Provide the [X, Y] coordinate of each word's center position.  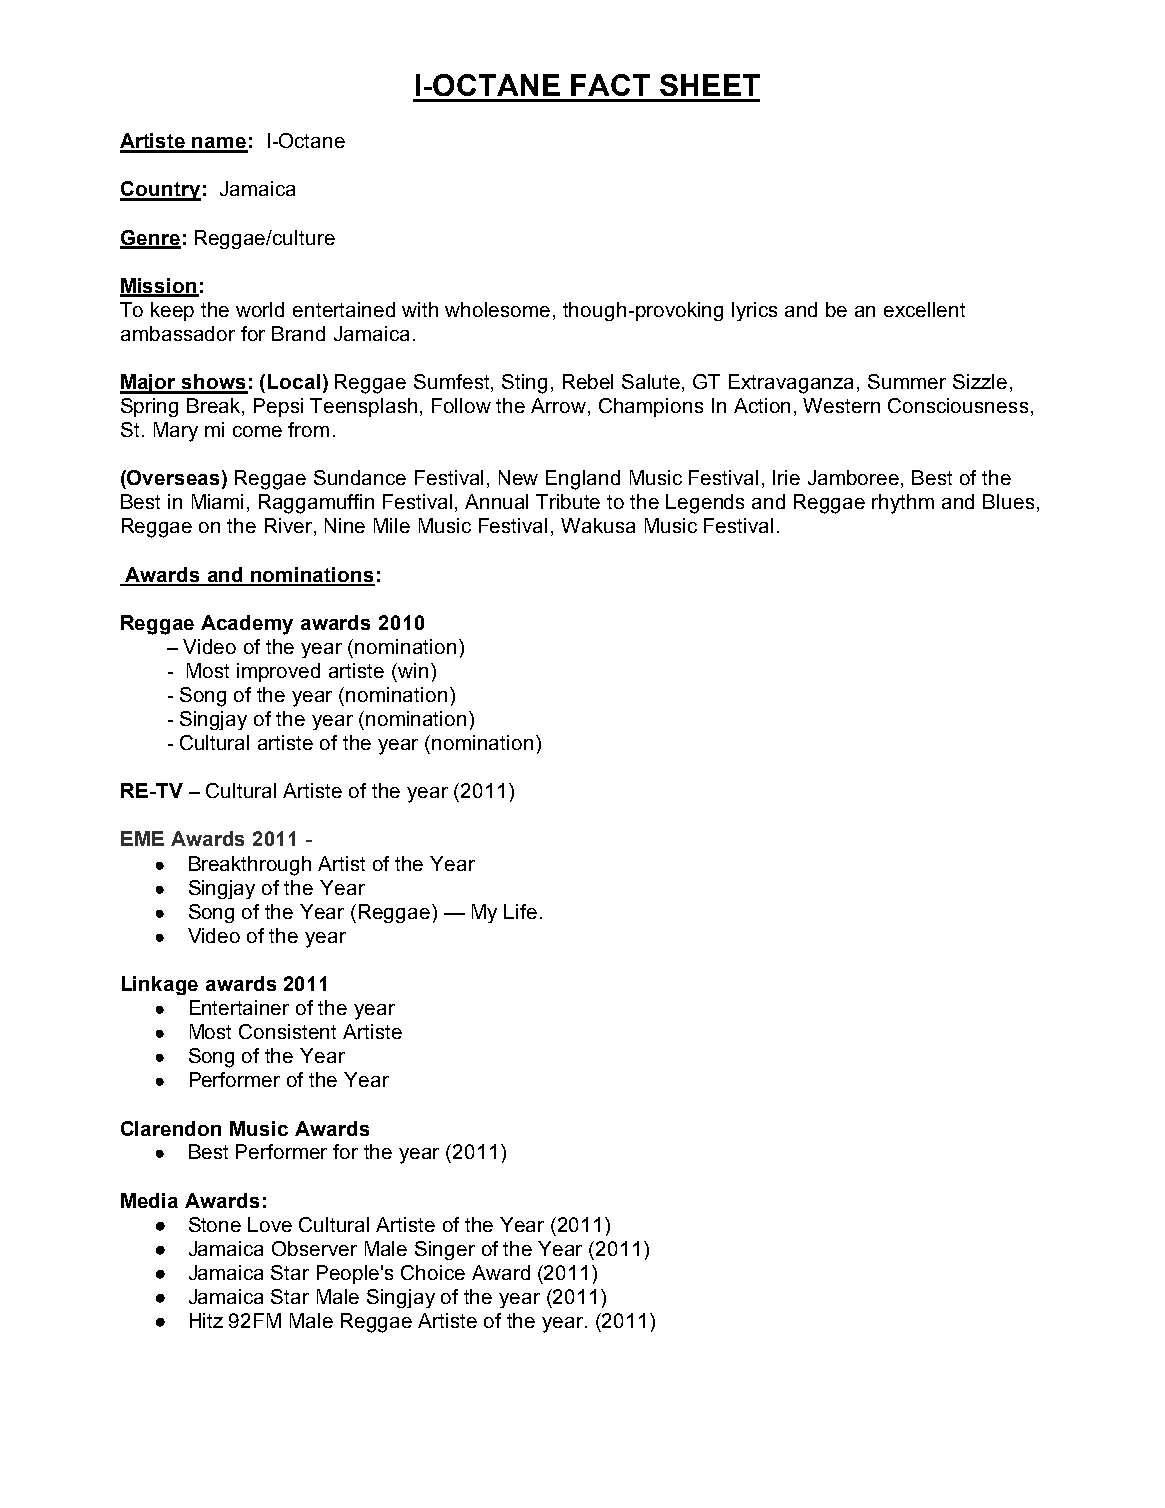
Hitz [206, 1320]
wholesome [497, 309]
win [412, 670]
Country [160, 191]
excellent [924, 309]
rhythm [903, 504]
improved [278, 672]
